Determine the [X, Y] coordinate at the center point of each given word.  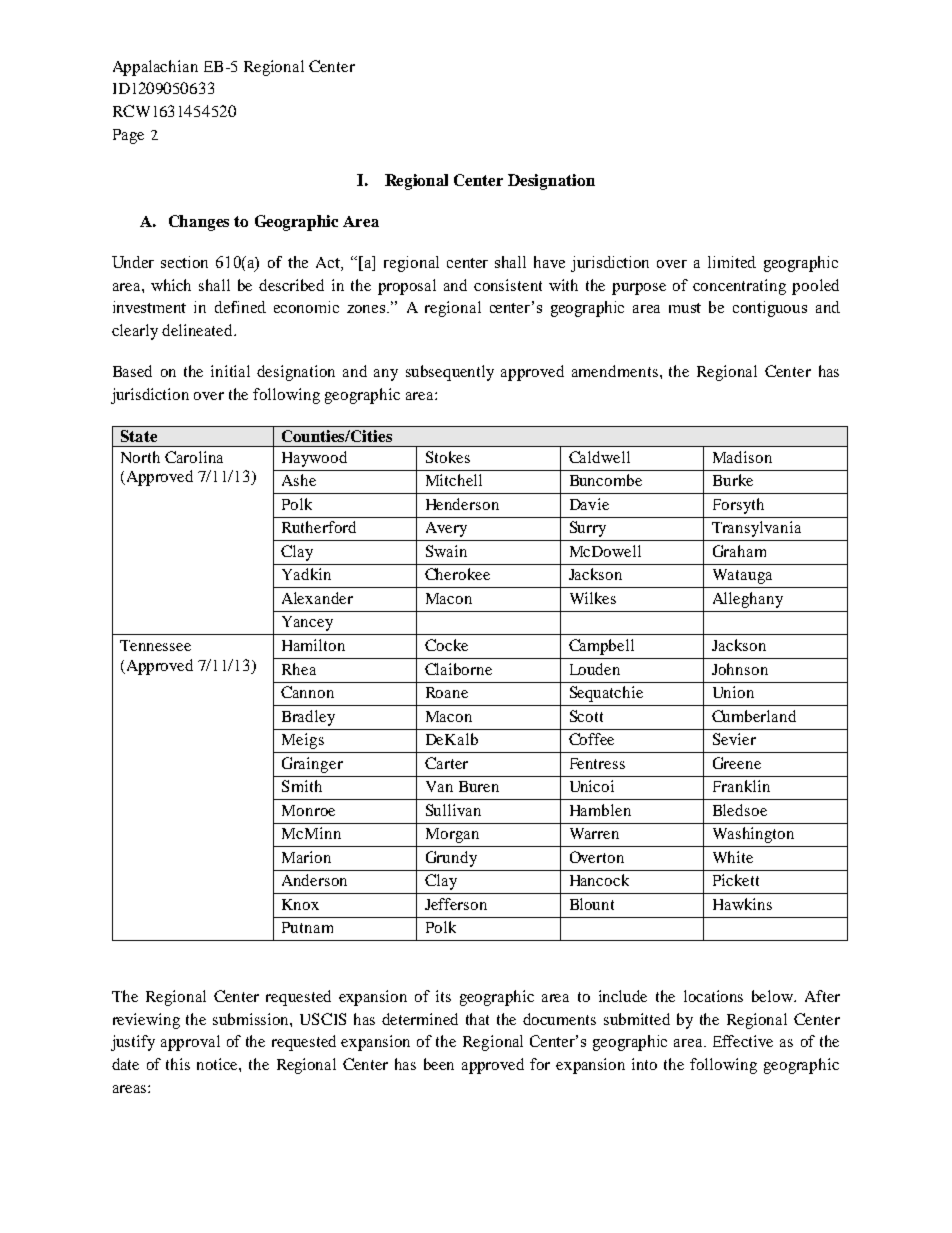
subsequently [450, 373]
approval [190, 1043]
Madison [742, 457]
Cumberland [754, 716]
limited [732, 262]
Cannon [307, 692]
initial [230, 371]
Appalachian [155, 68]
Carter [446, 763]
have [549, 262]
